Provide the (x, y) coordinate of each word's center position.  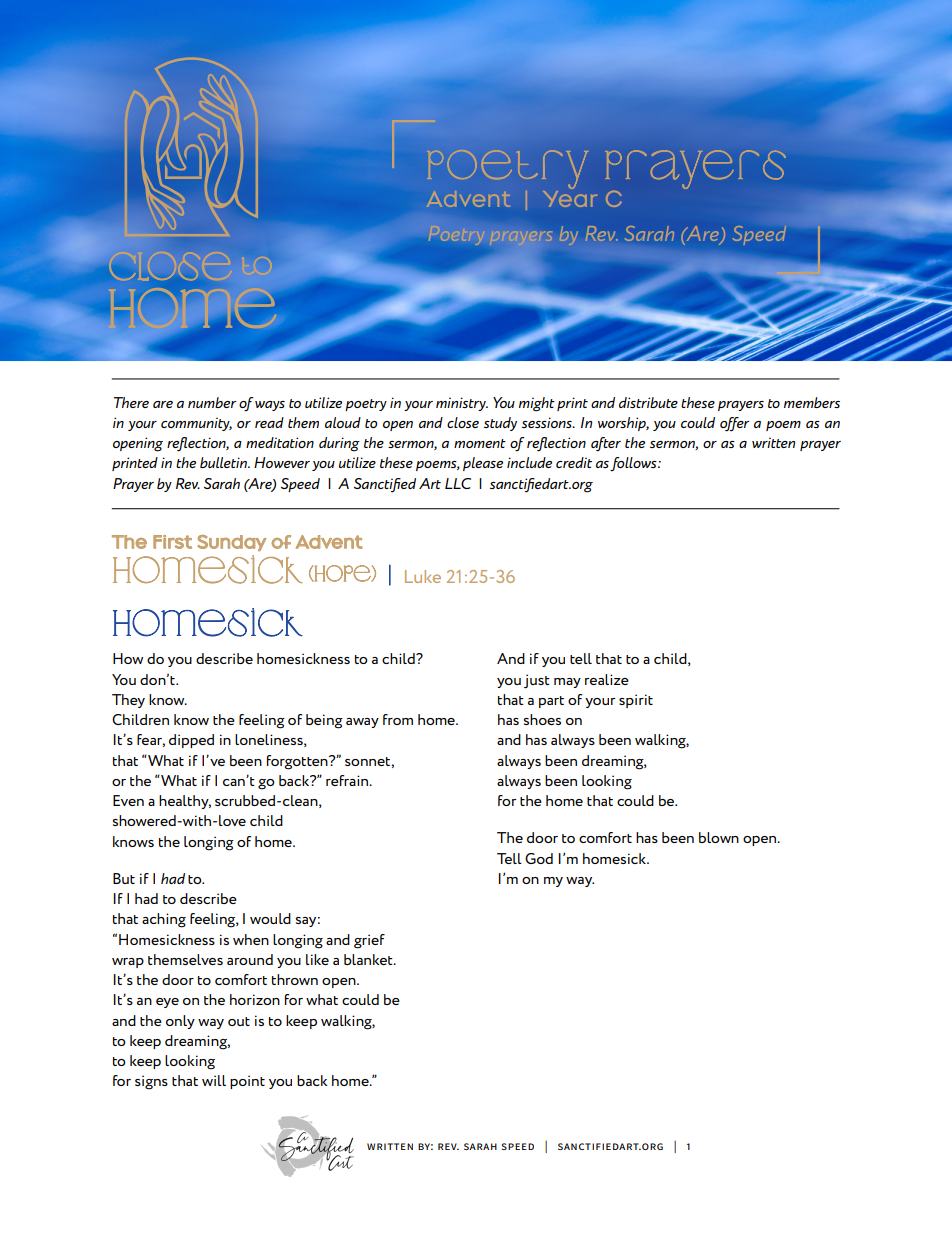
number (212, 402)
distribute (648, 402)
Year (570, 197)
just (537, 681)
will (214, 1080)
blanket (369, 959)
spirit (636, 701)
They (128, 701)
